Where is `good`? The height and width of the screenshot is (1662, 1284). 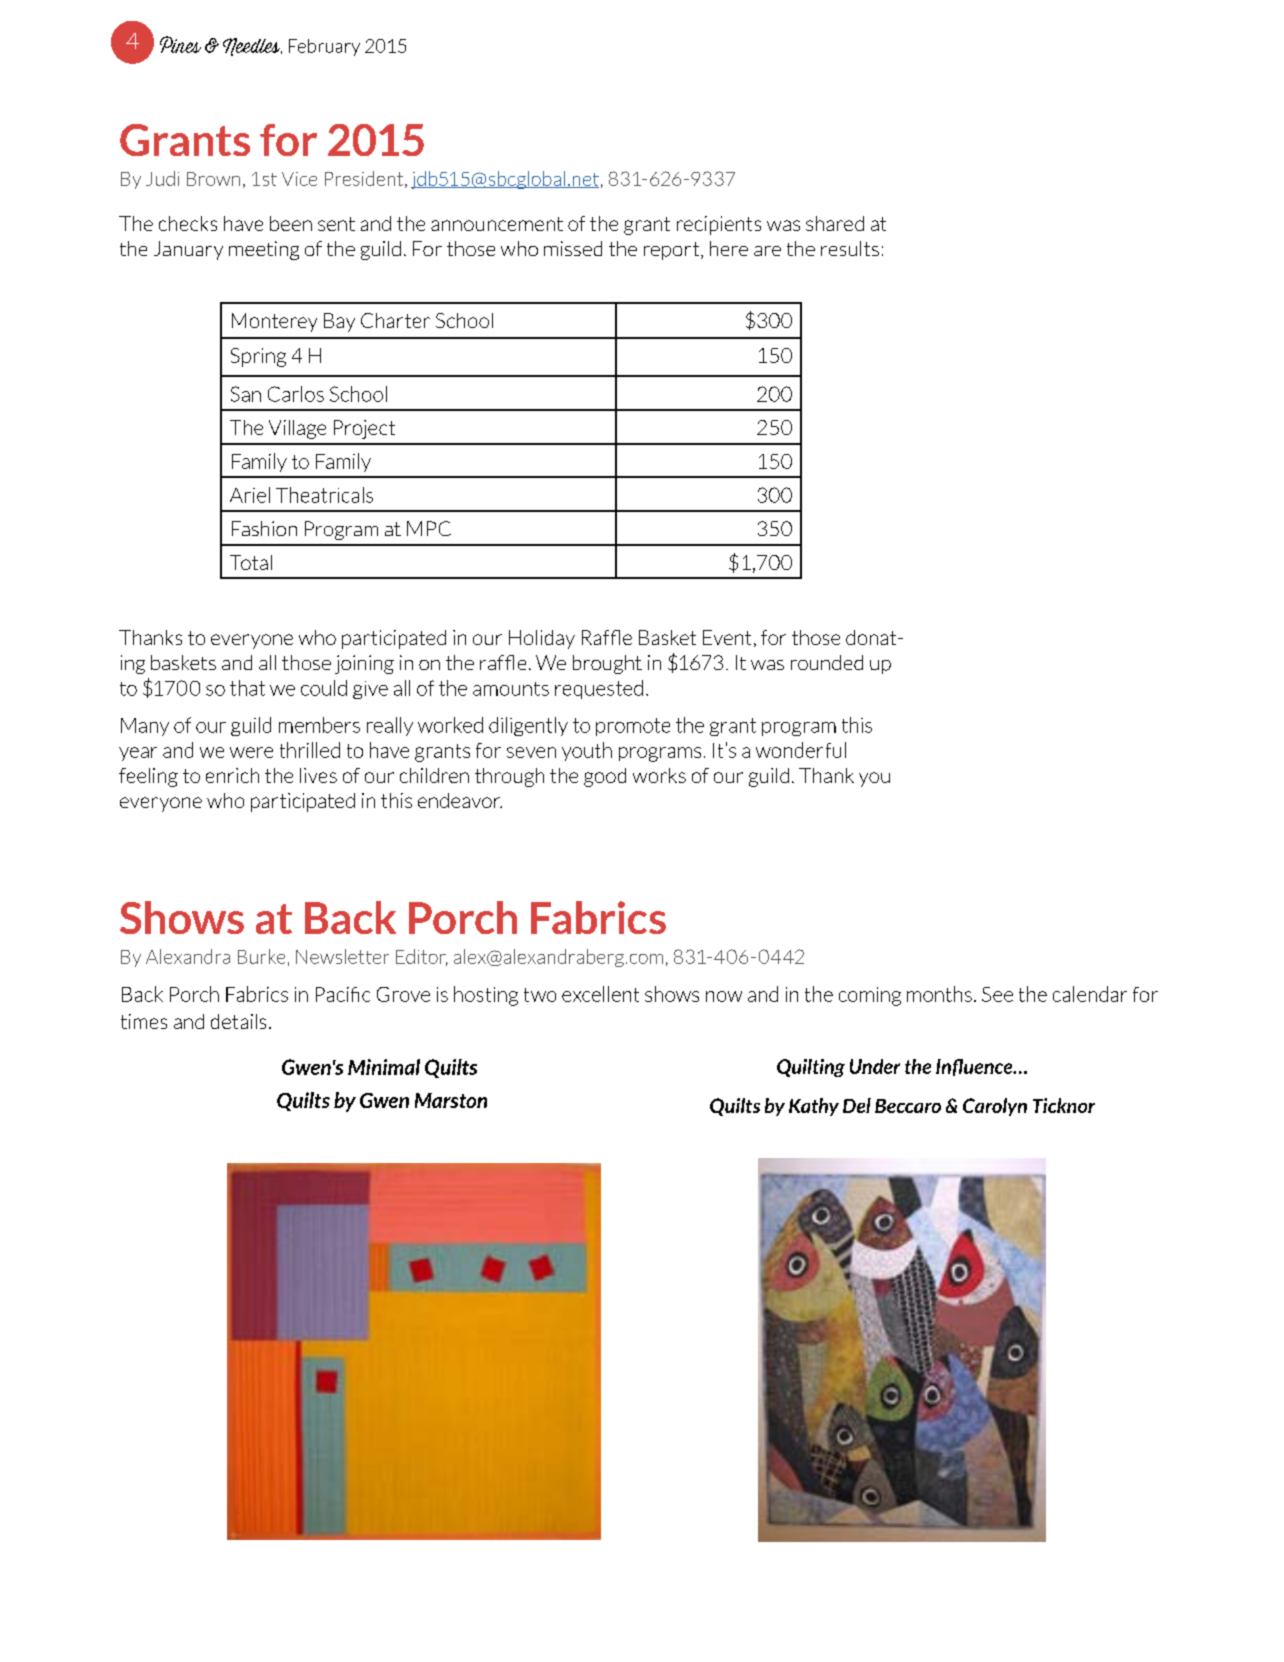 good is located at coordinates (605, 777).
